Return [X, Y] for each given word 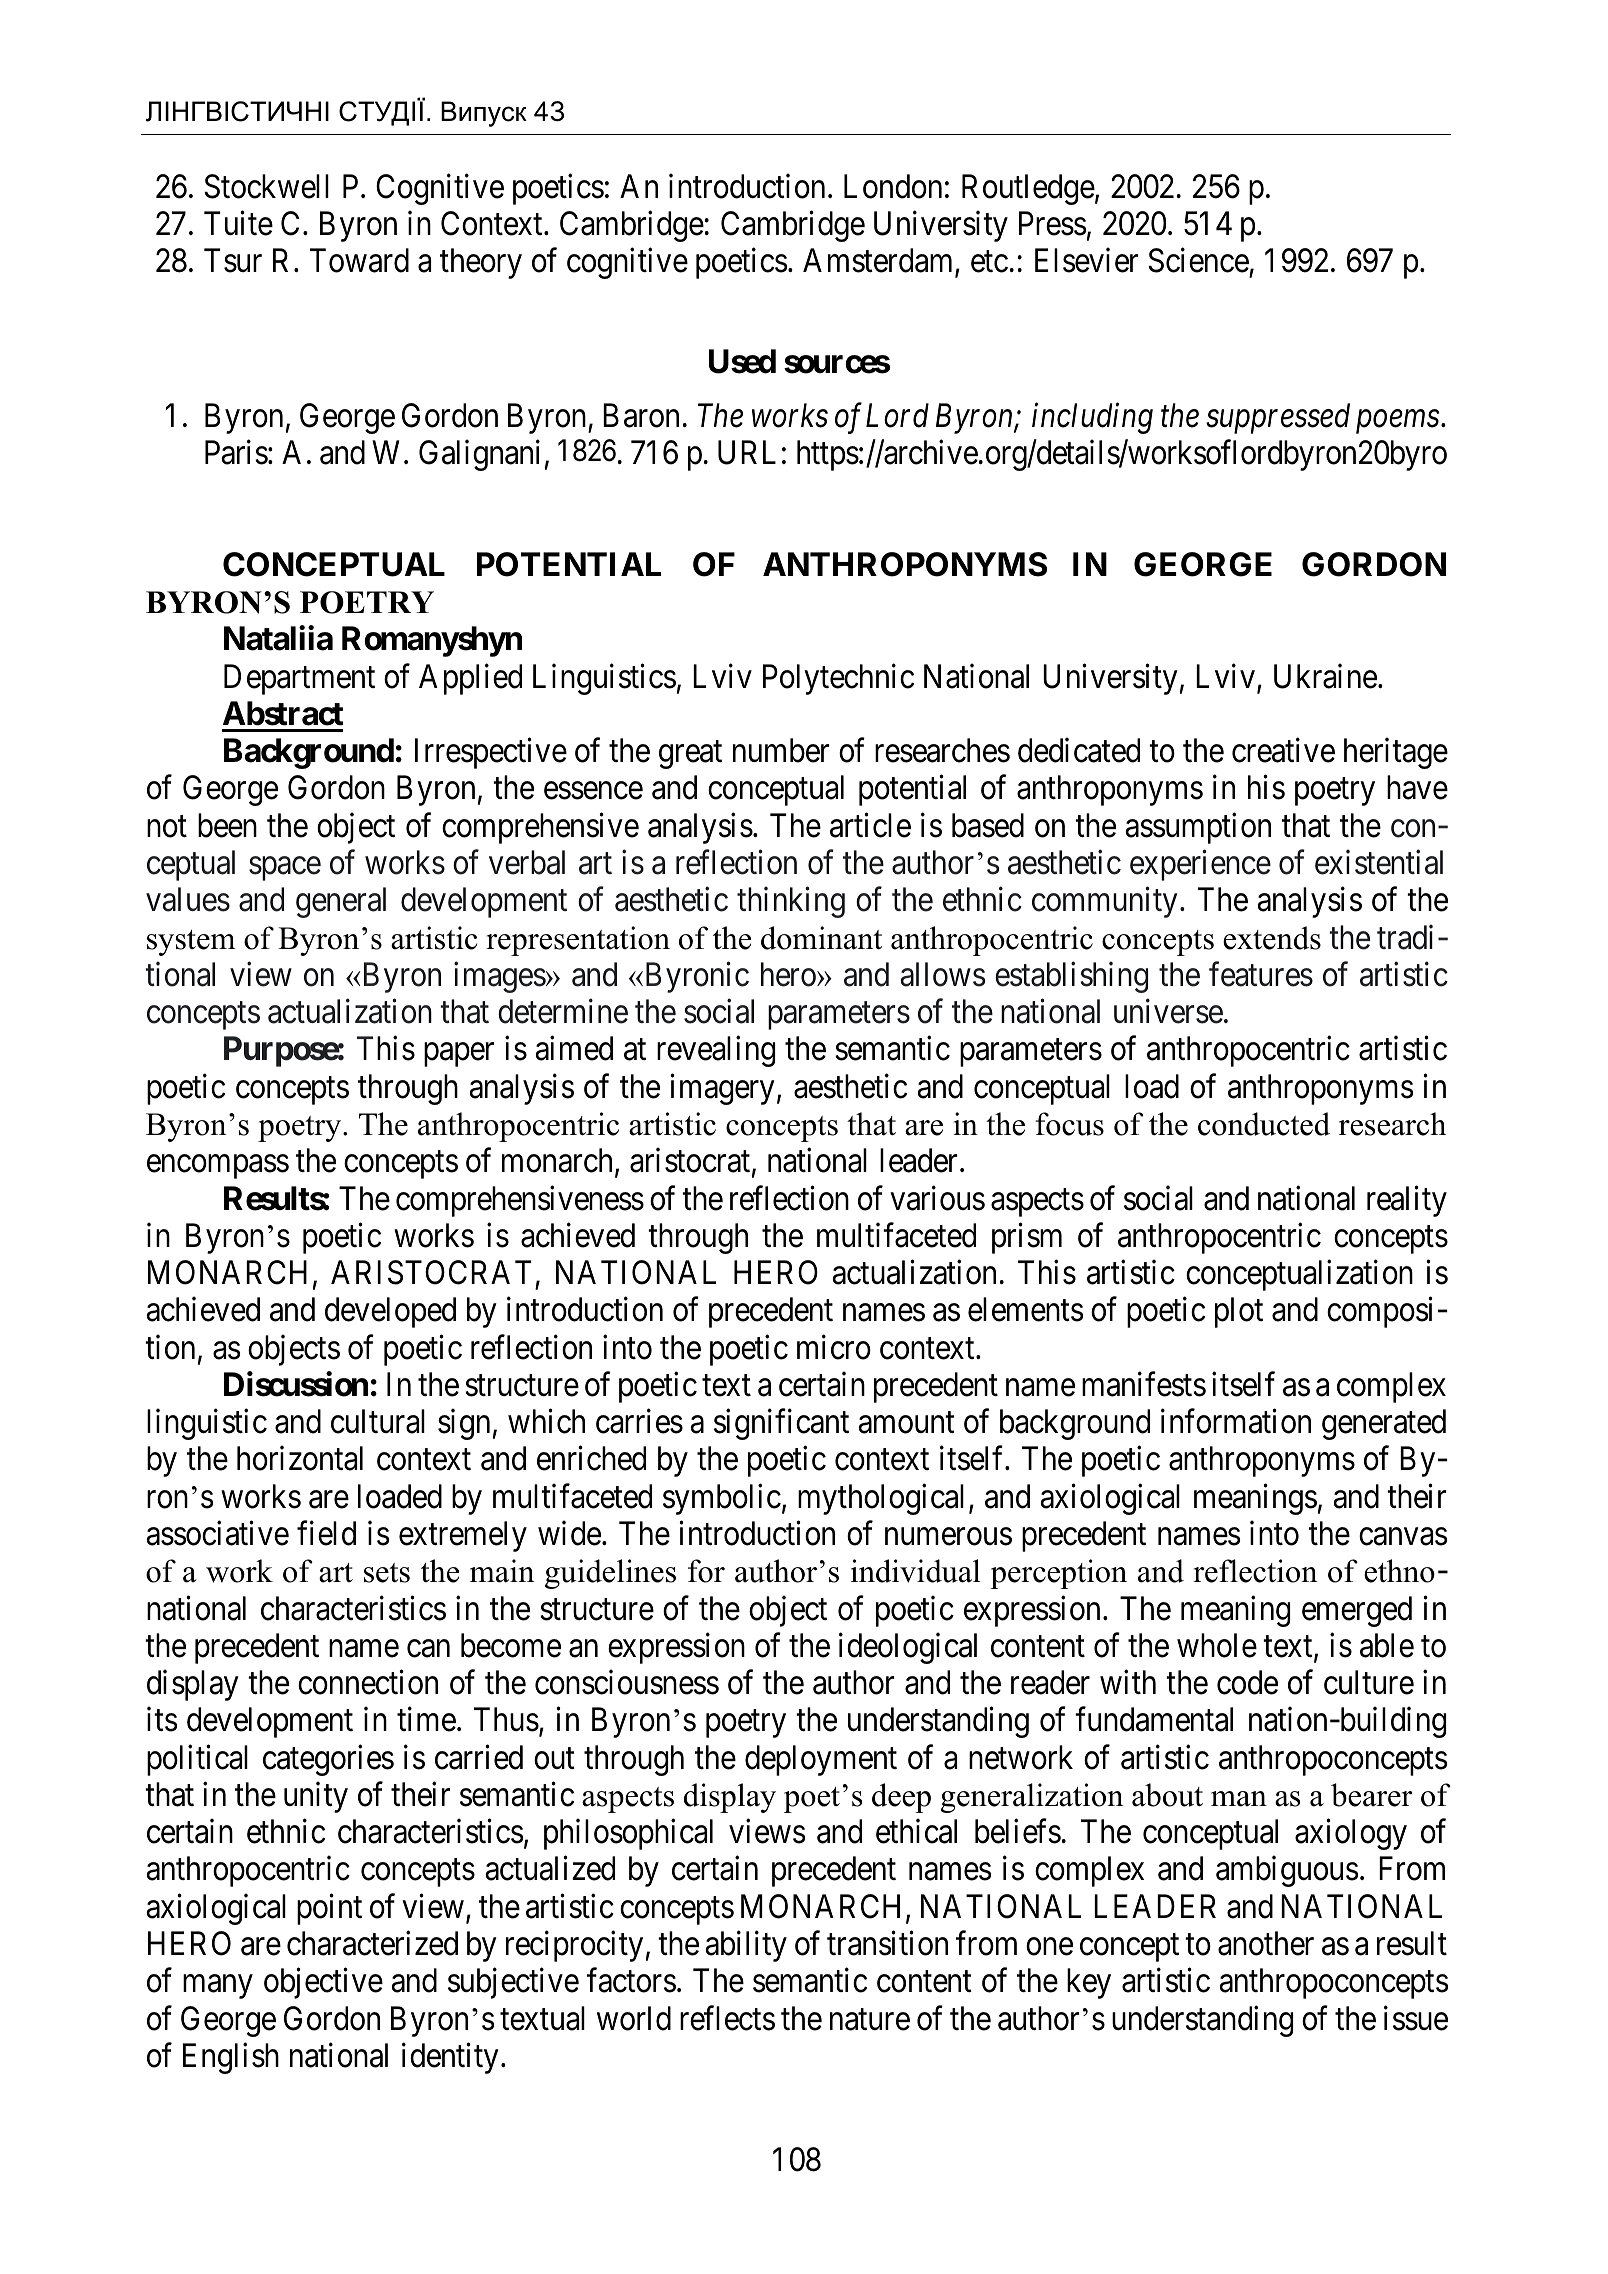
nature [870, 2020]
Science [1198, 260]
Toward [359, 260]
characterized [372, 1943]
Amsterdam [879, 262]
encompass [218, 1167]
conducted [1264, 1124]
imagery [722, 1089]
